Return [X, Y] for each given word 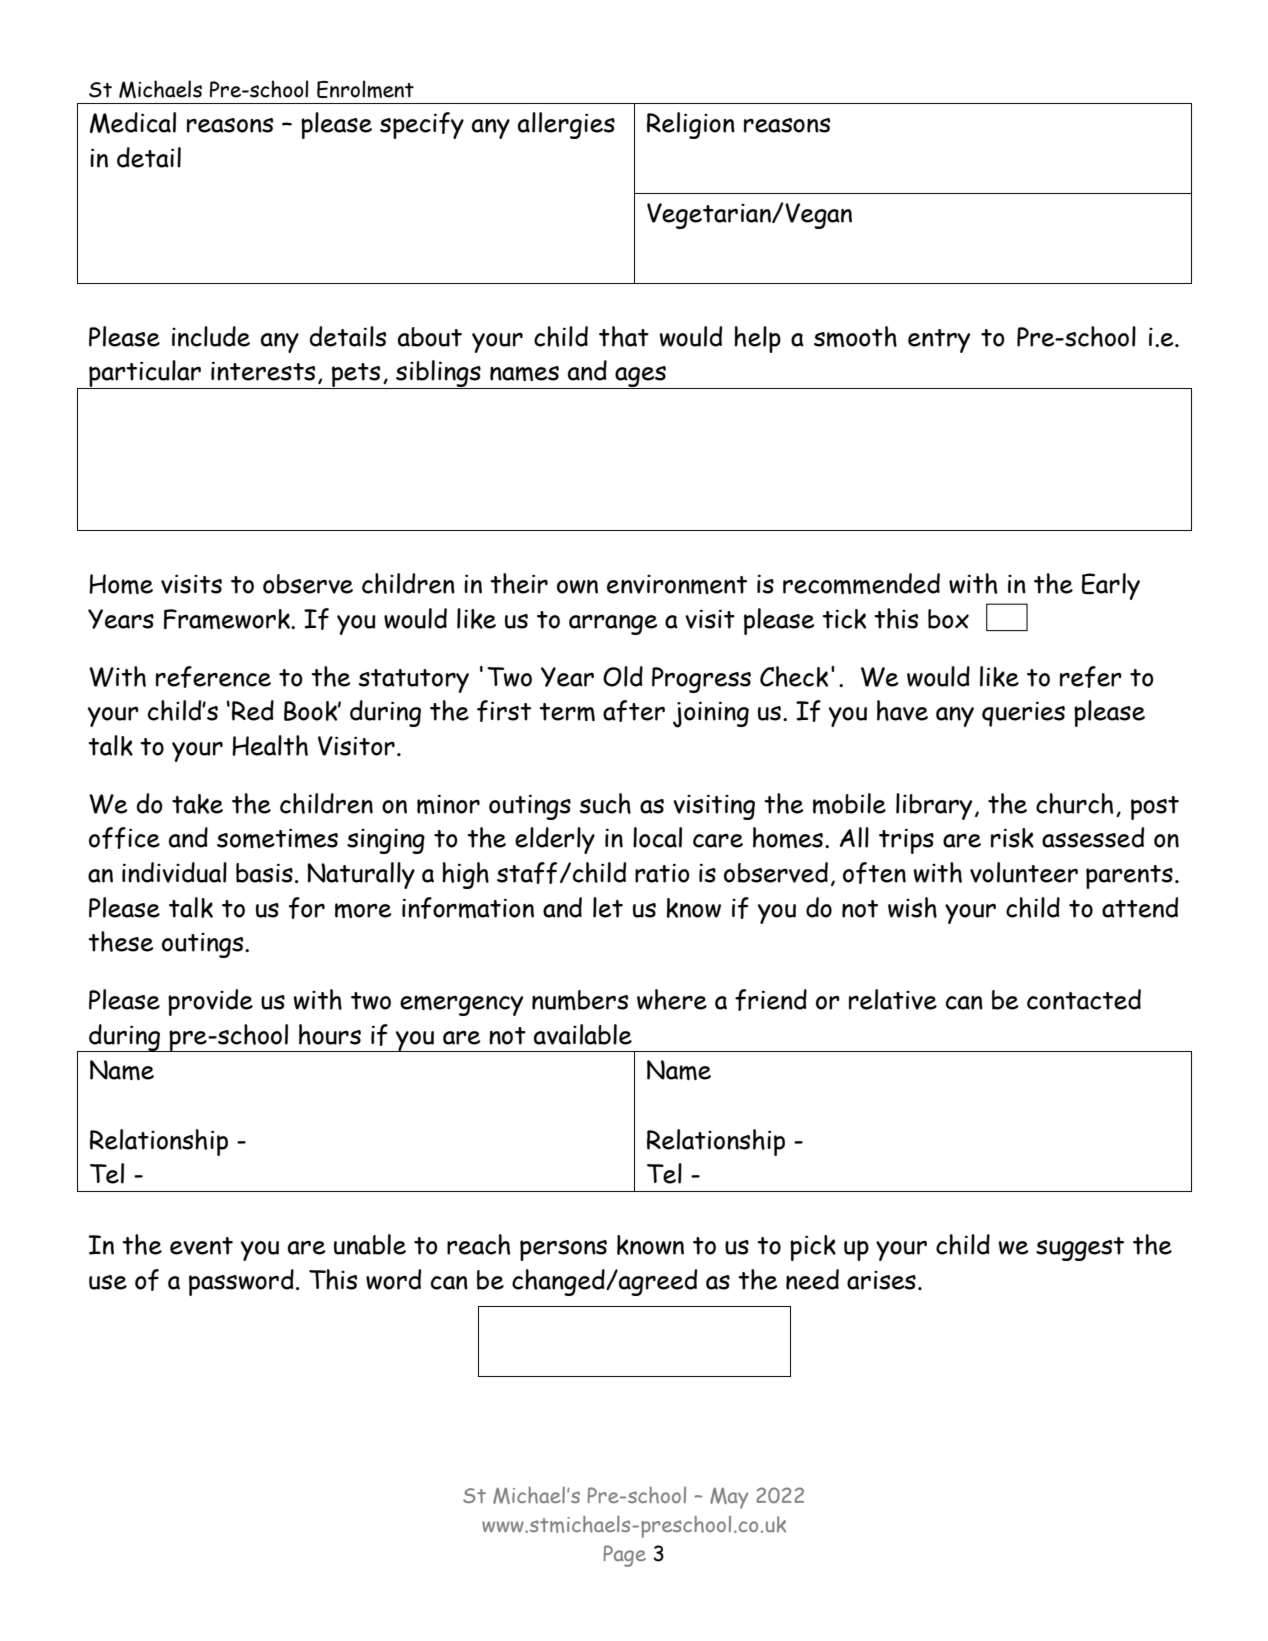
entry [939, 341]
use [108, 1282]
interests [263, 371]
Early [1111, 586]
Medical [133, 123]
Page [625, 1556]
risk [1012, 838]
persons [563, 1250]
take [197, 804]
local [657, 837]
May [729, 1498]
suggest [1080, 1249]
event [201, 1246]
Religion [691, 125]
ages [640, 377]
